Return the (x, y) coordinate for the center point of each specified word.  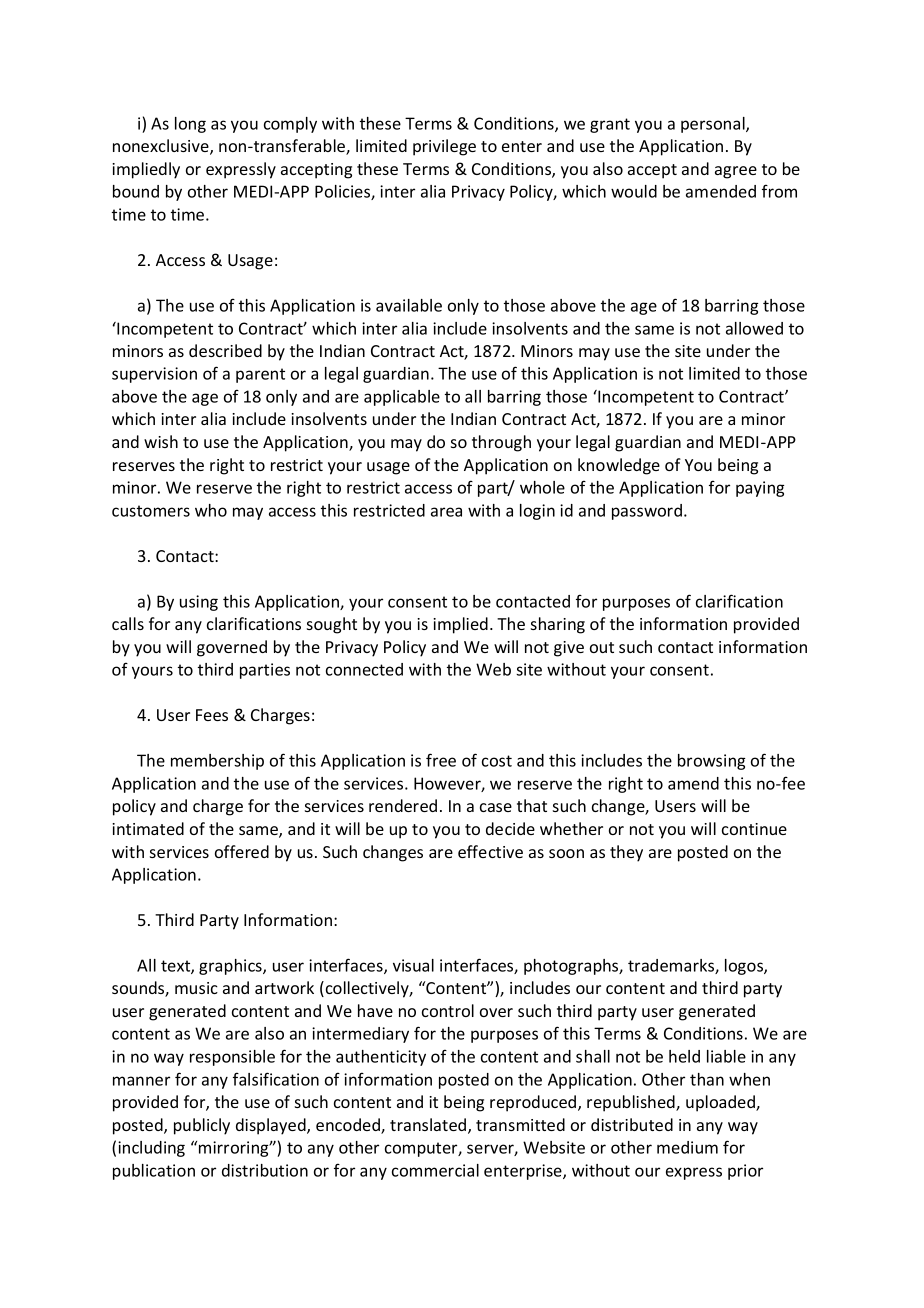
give (569, 649)
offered (242, 851)
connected (364, 669)
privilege (444, 147)
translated (429, 1126)
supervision (154, 375)
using (199, 603)
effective (490, 851)
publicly (202, 1126)
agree (736, 172)
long (190, 125)
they (626, 853)
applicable (402, 398)
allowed (754, 328)
